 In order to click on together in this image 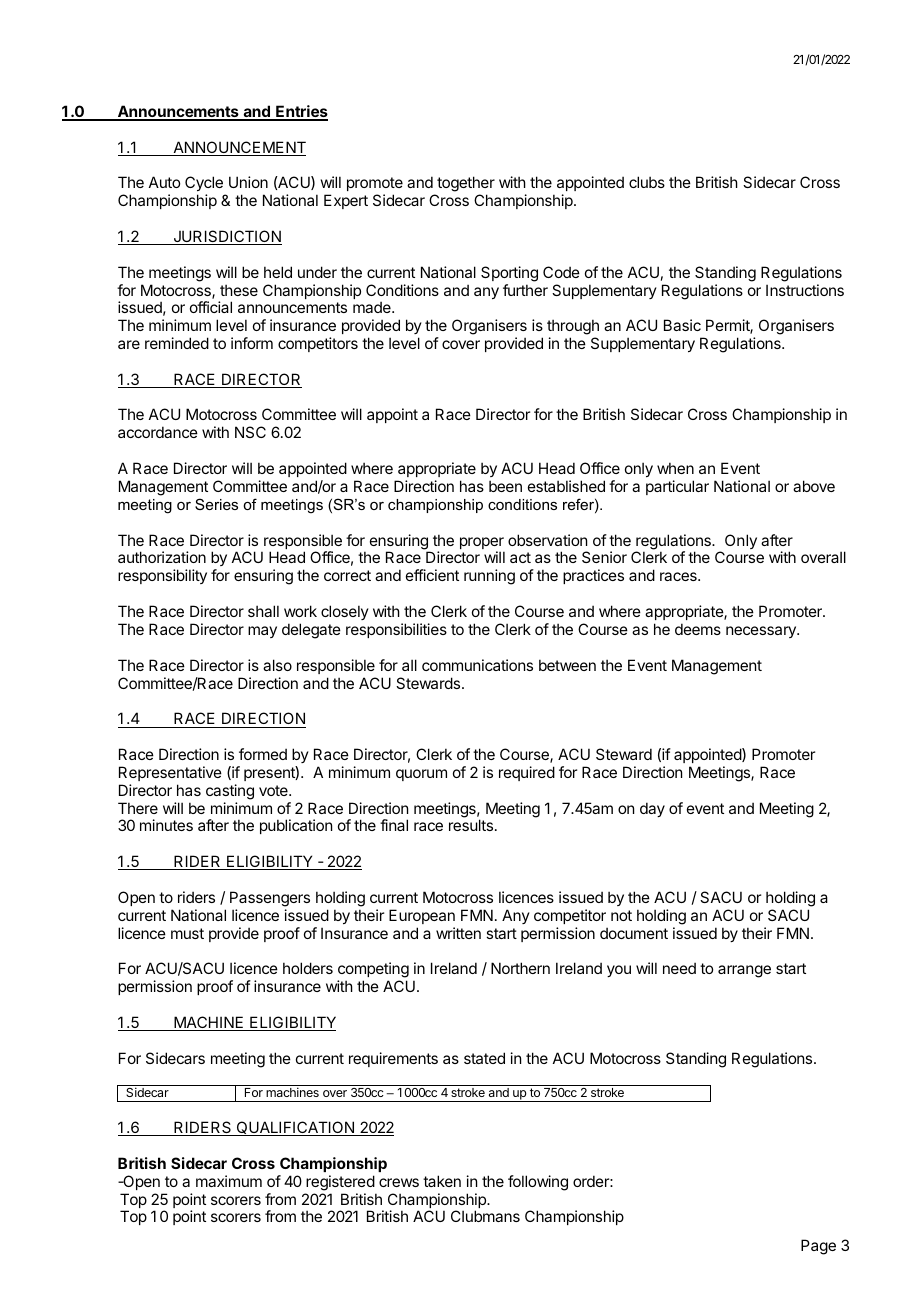, I will do `click(465, 185)`.
